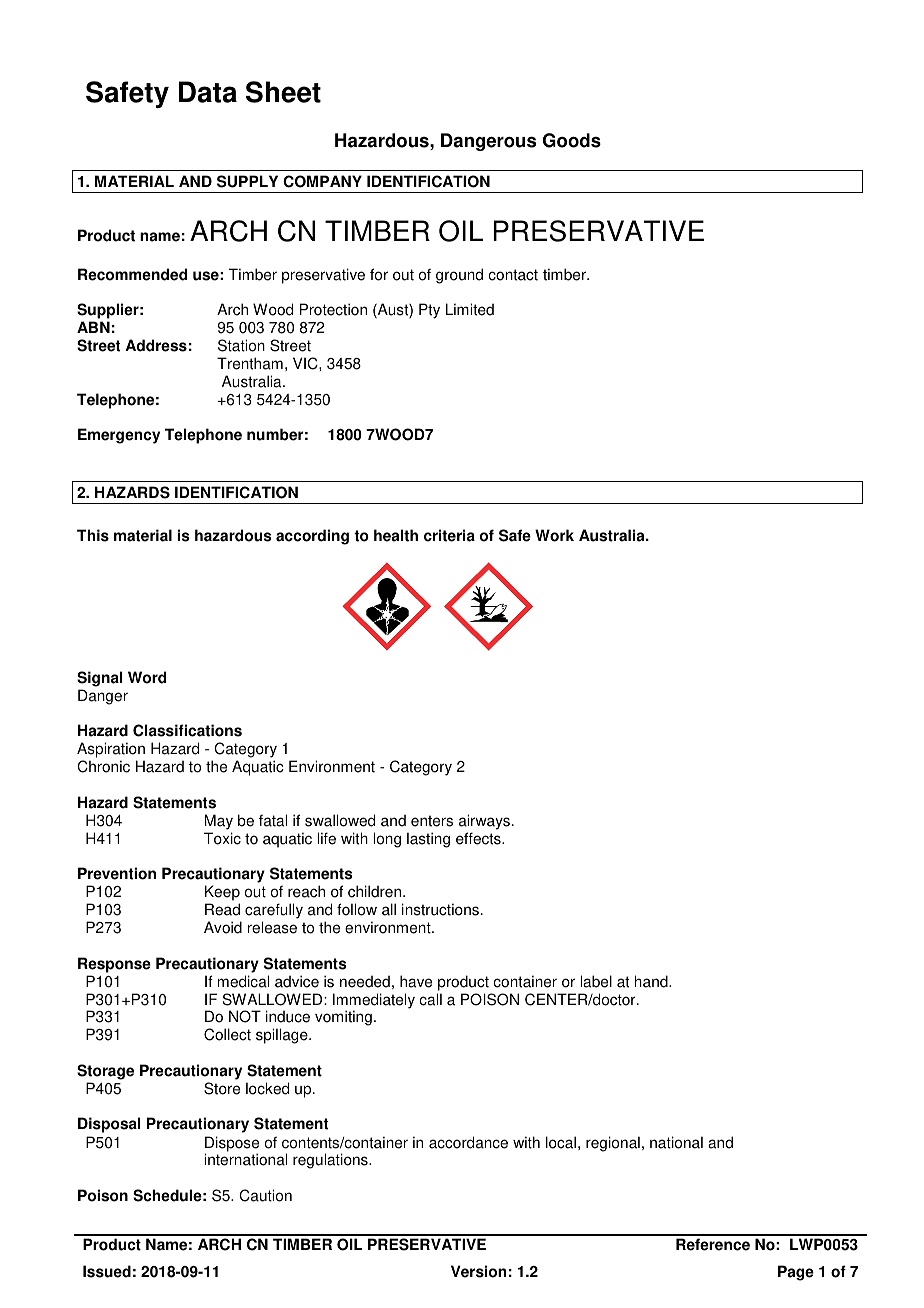 This page has height=1308, width=924. Describe the element at coordinates (208, 92) in the page. I see `Data` at that location.
